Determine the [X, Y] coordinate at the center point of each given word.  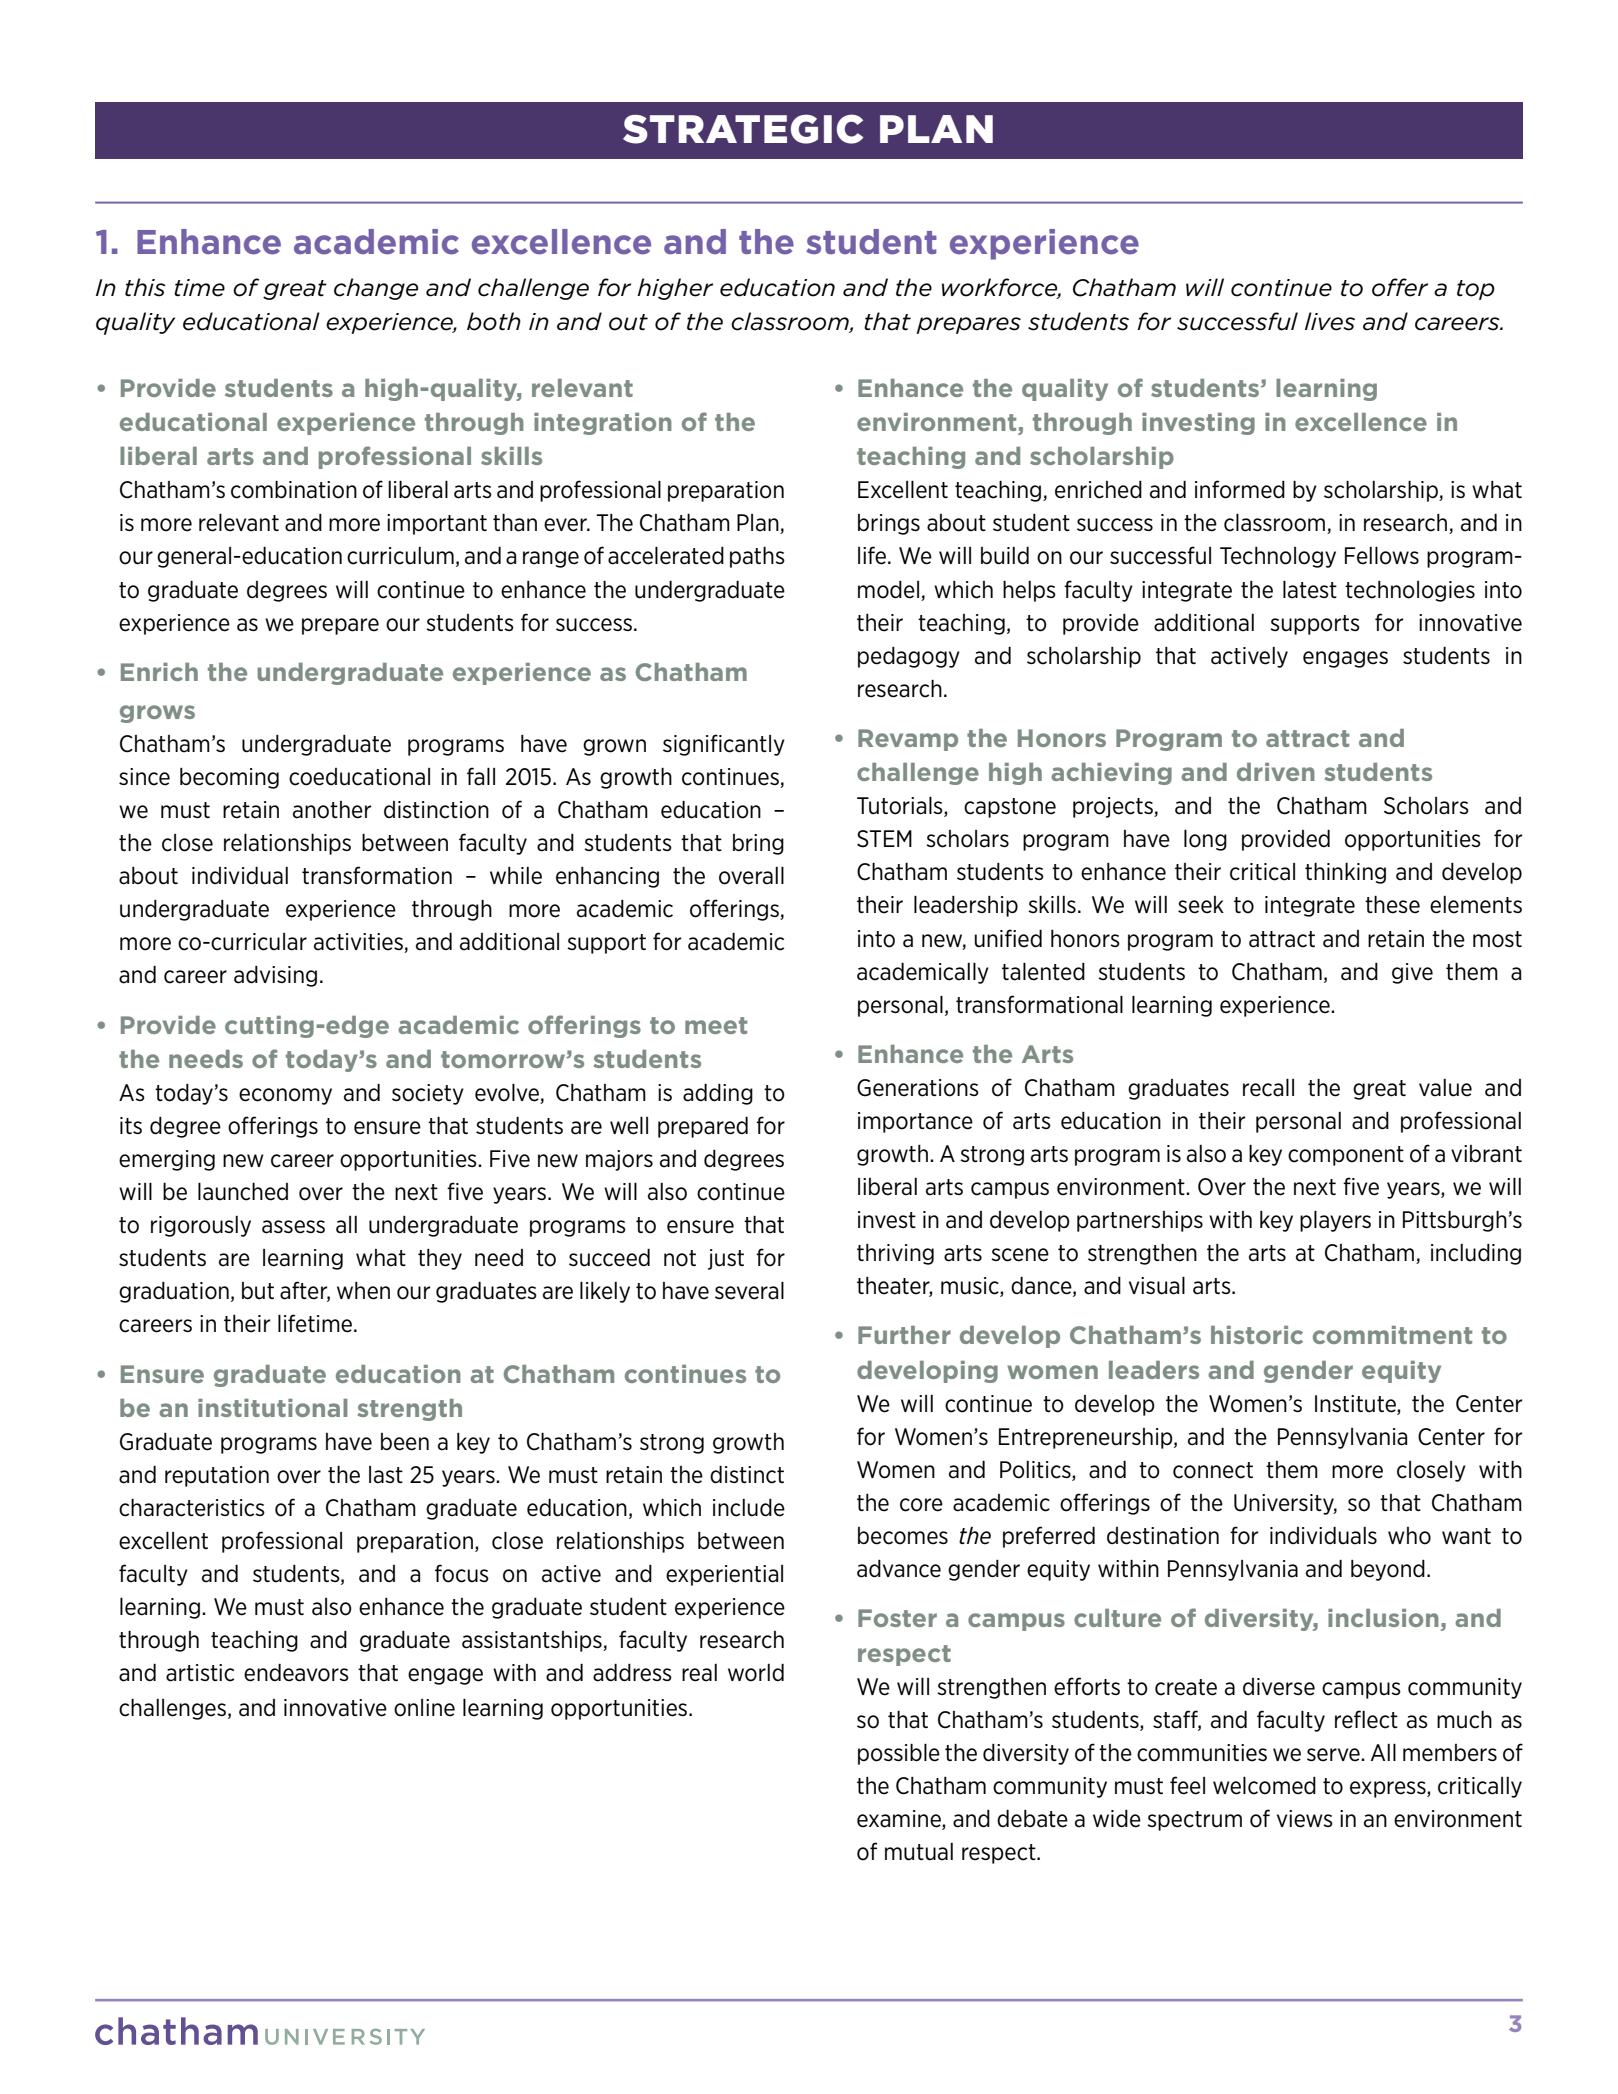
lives [1330, 321]
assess [293, 1227]
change [376, 289]
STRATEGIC [743, 129]
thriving [895, 1254]
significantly [724, 745]
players [1335, 1221]
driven [1276, 772]
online [424, 1708]
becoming [229, 778]
